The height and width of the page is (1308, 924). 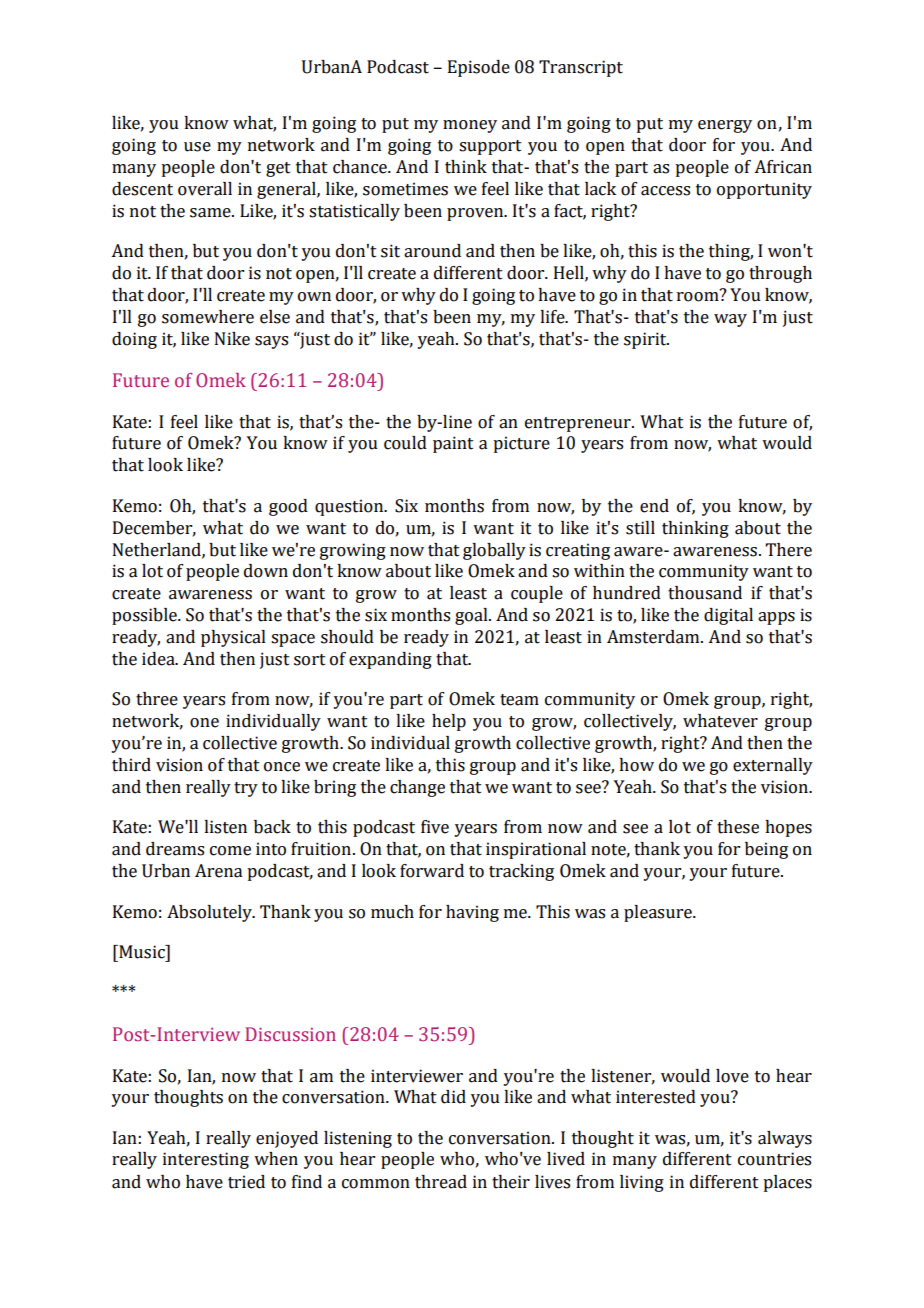 I want to click on pleasure, so click(x=659, y=913).
